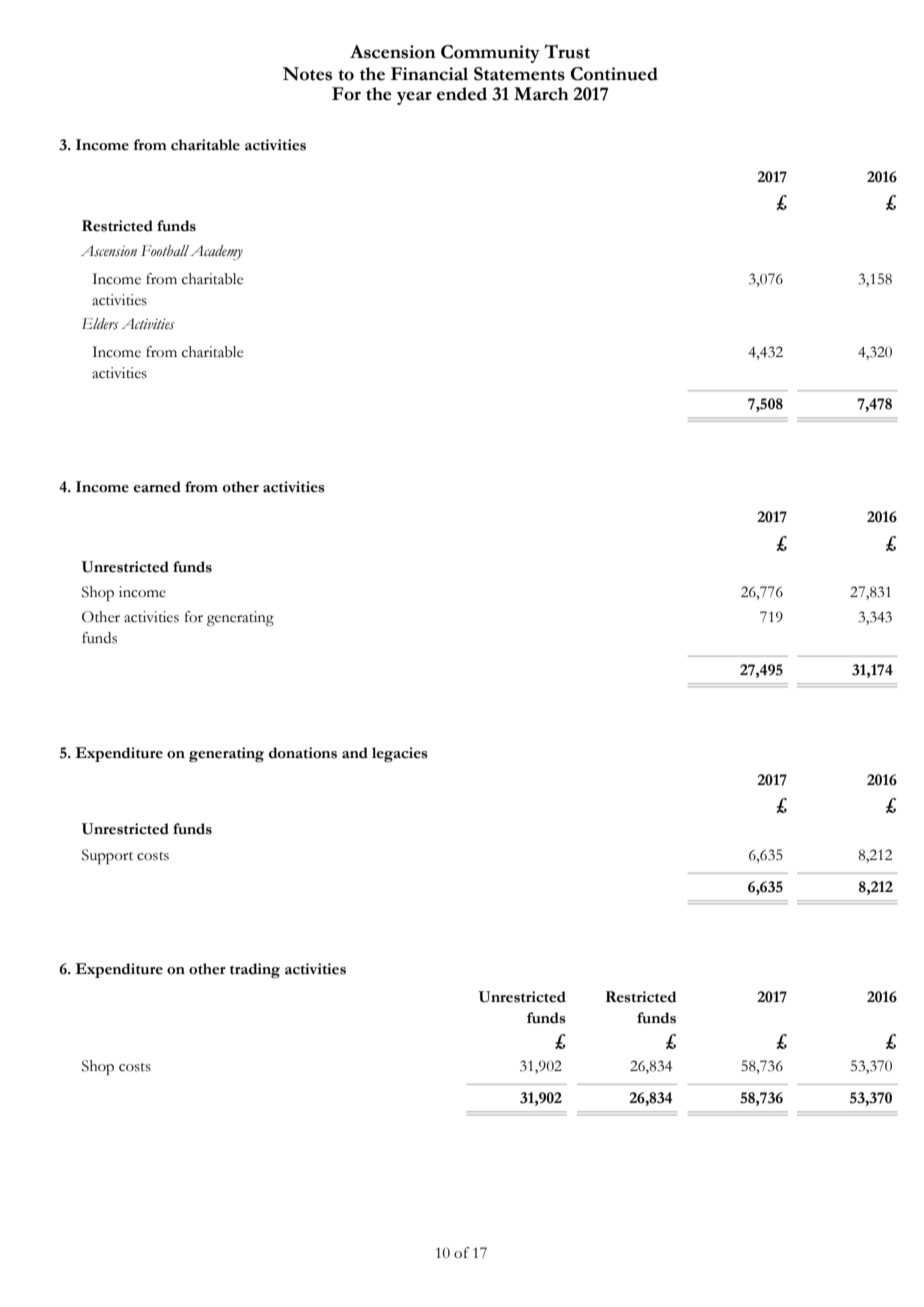 The image size is (924, 1307). I want to click on trading, so click(255, 970).
